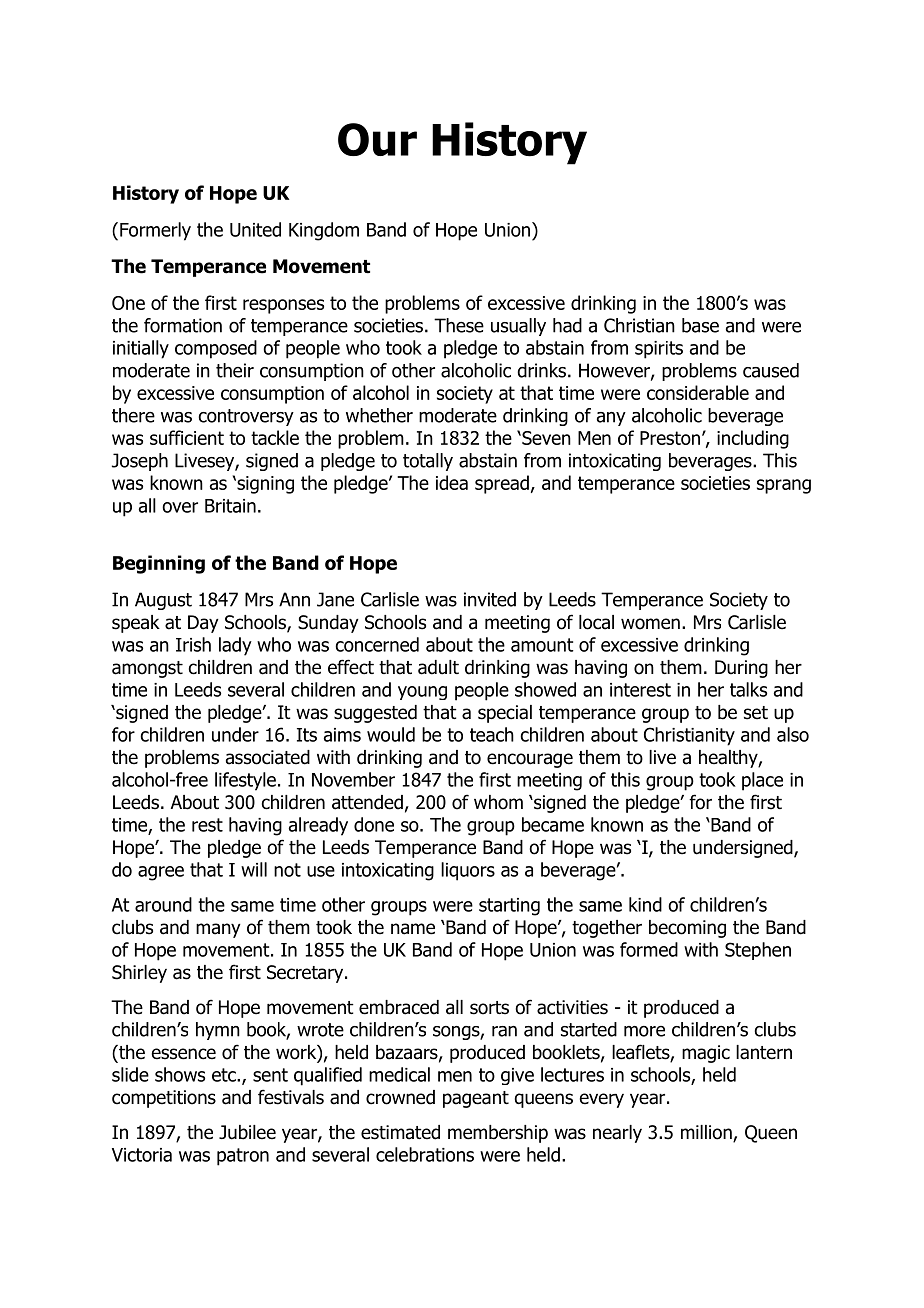 The image size is (924, 1308). Describe the element at coordinates (147, 669) in the screenshot. I see `amongst` at that location.
